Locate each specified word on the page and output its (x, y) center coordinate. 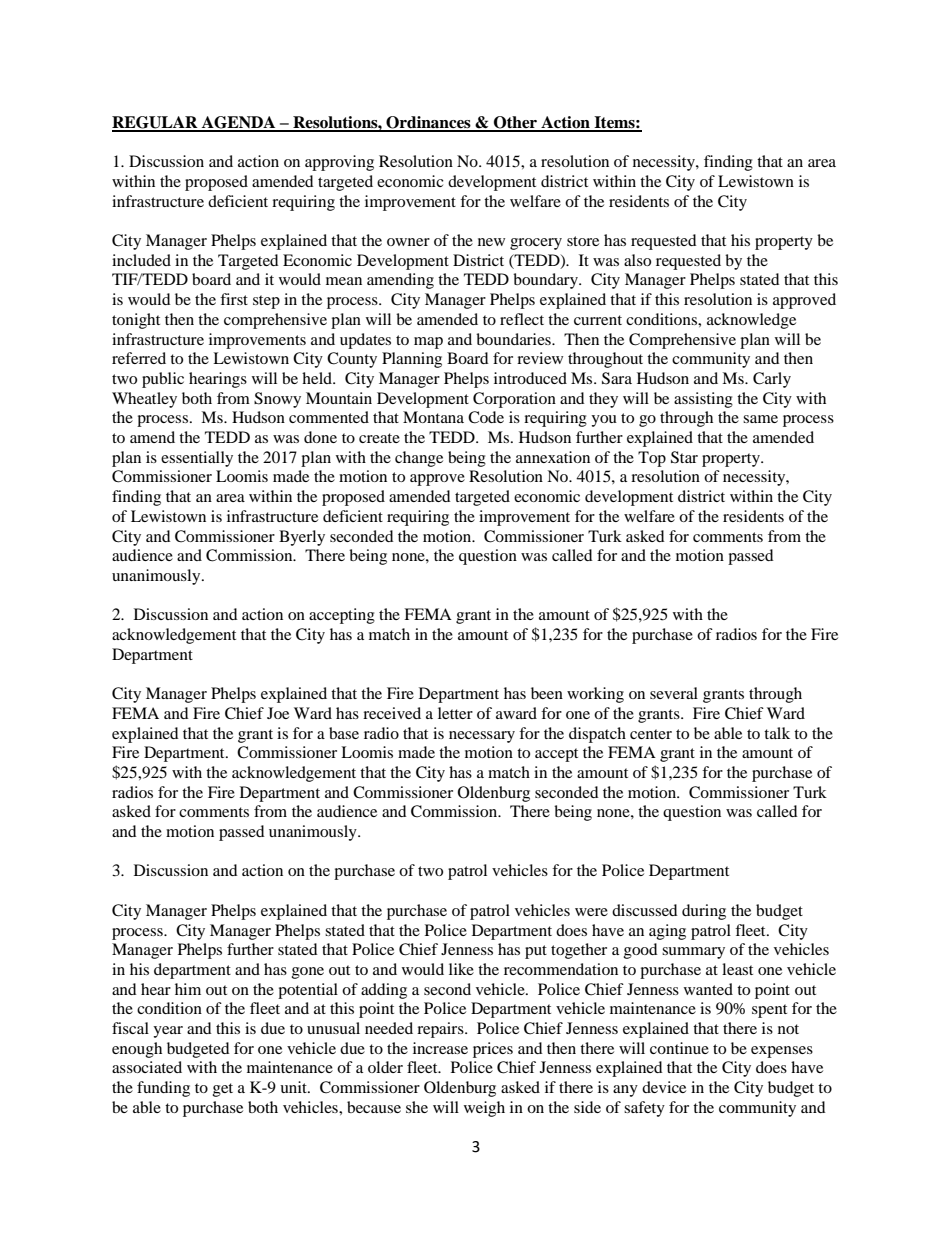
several (674, 693)
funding (163, 1089)
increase (440, 1048)
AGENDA (238, 123)
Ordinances (428, 123)
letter (455, 713)
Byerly (302, 538)
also (637, 260)
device (664, 1087)
